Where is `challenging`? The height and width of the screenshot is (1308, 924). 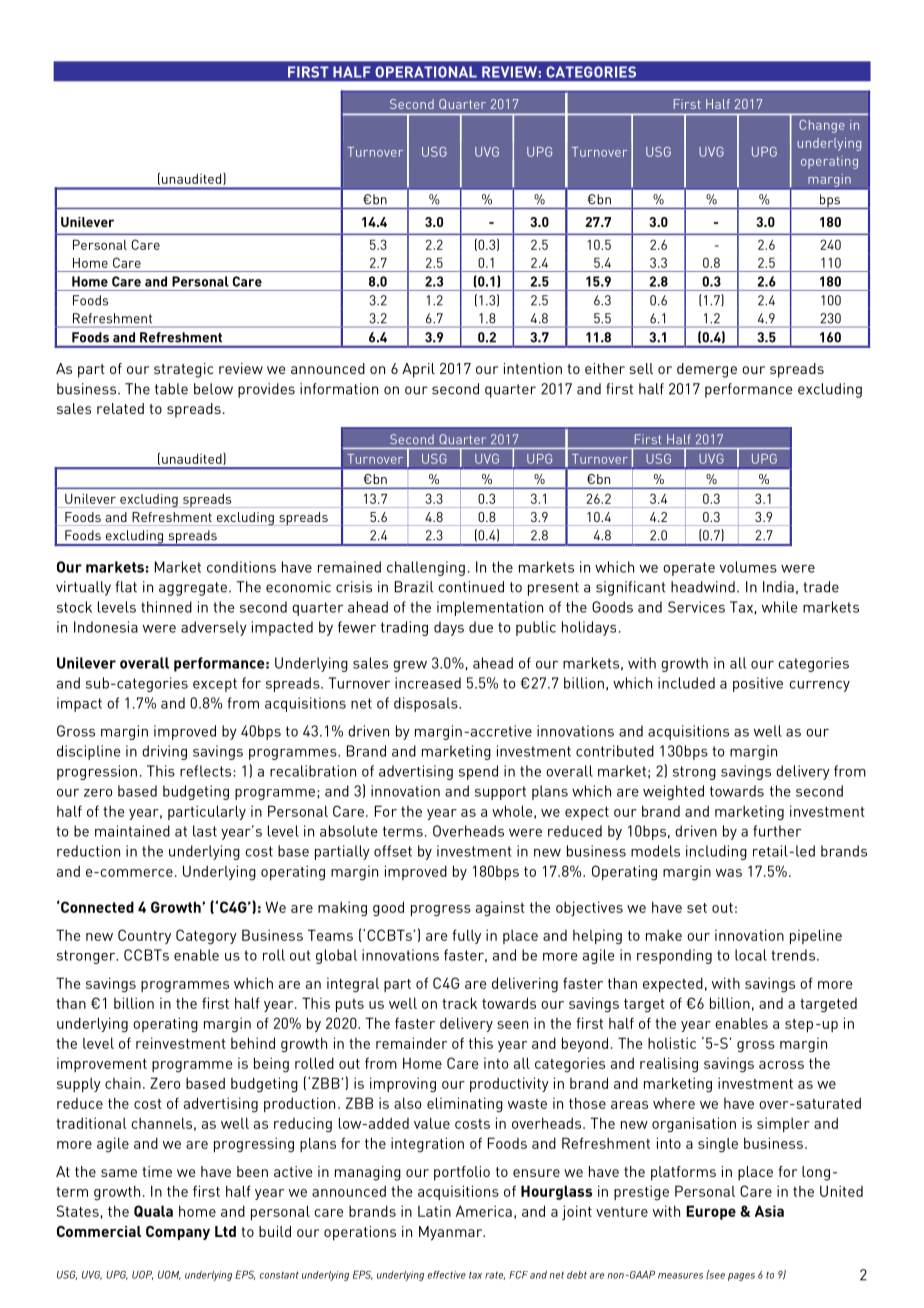
challenging is located at coordinates (426, 568).
